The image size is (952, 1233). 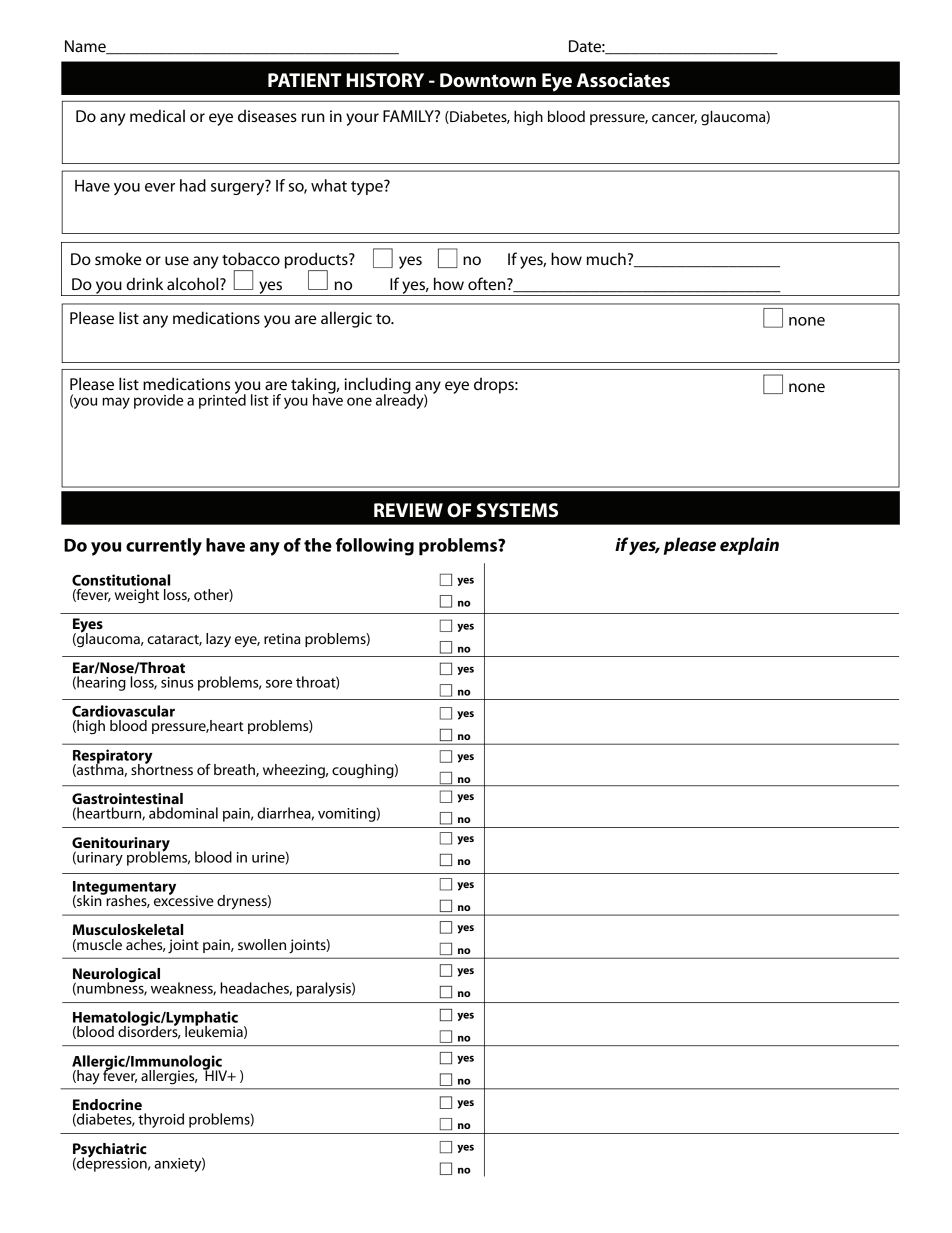 What do you see at coordinates (161, 1120) in the screenshot?
I see `thyroid` at bounding box center [161, 1120].
